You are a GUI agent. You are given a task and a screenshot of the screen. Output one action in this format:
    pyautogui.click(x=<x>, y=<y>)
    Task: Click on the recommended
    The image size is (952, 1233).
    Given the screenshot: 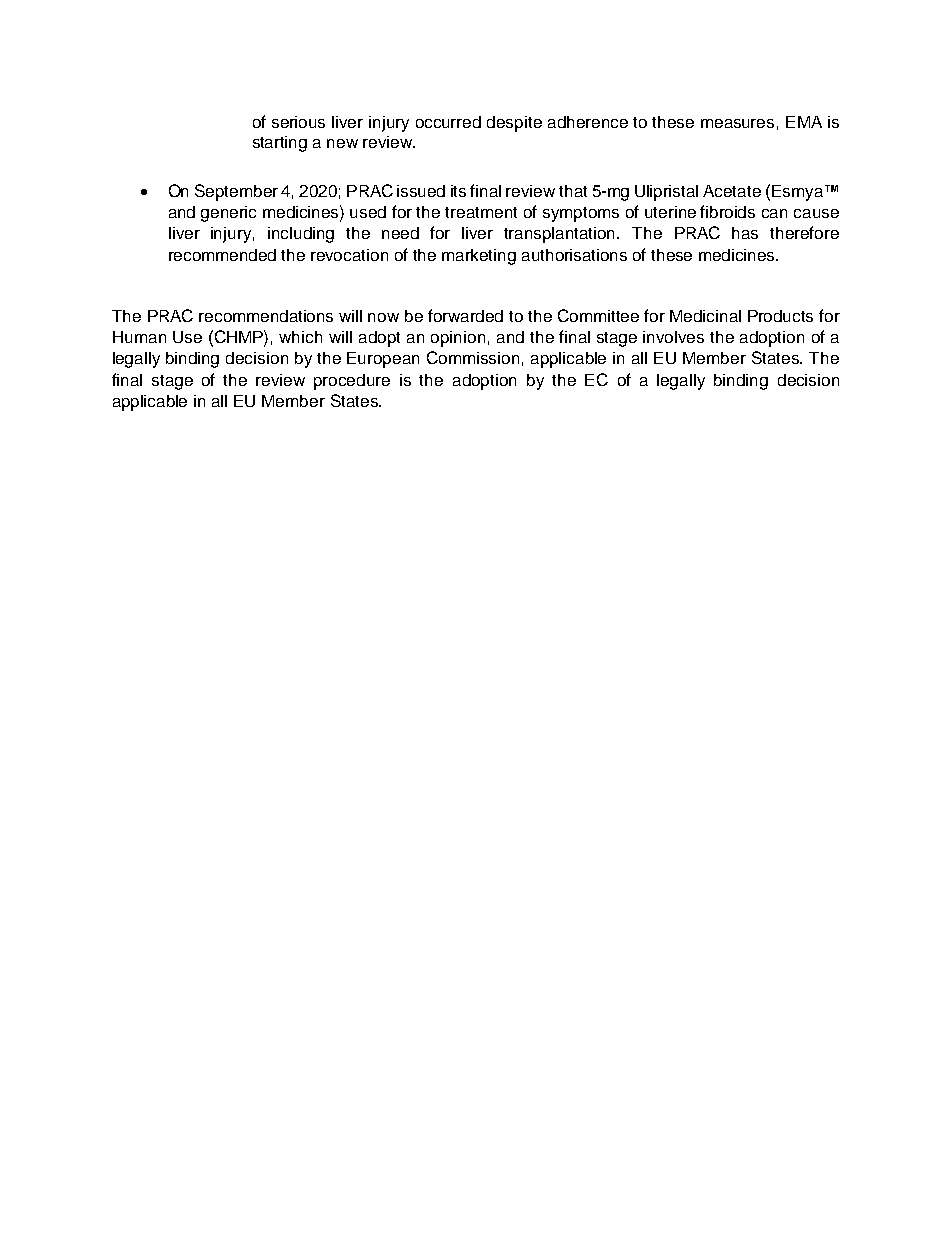 What is the action you would take?
    pyautogui.click(x=222, y=255)
